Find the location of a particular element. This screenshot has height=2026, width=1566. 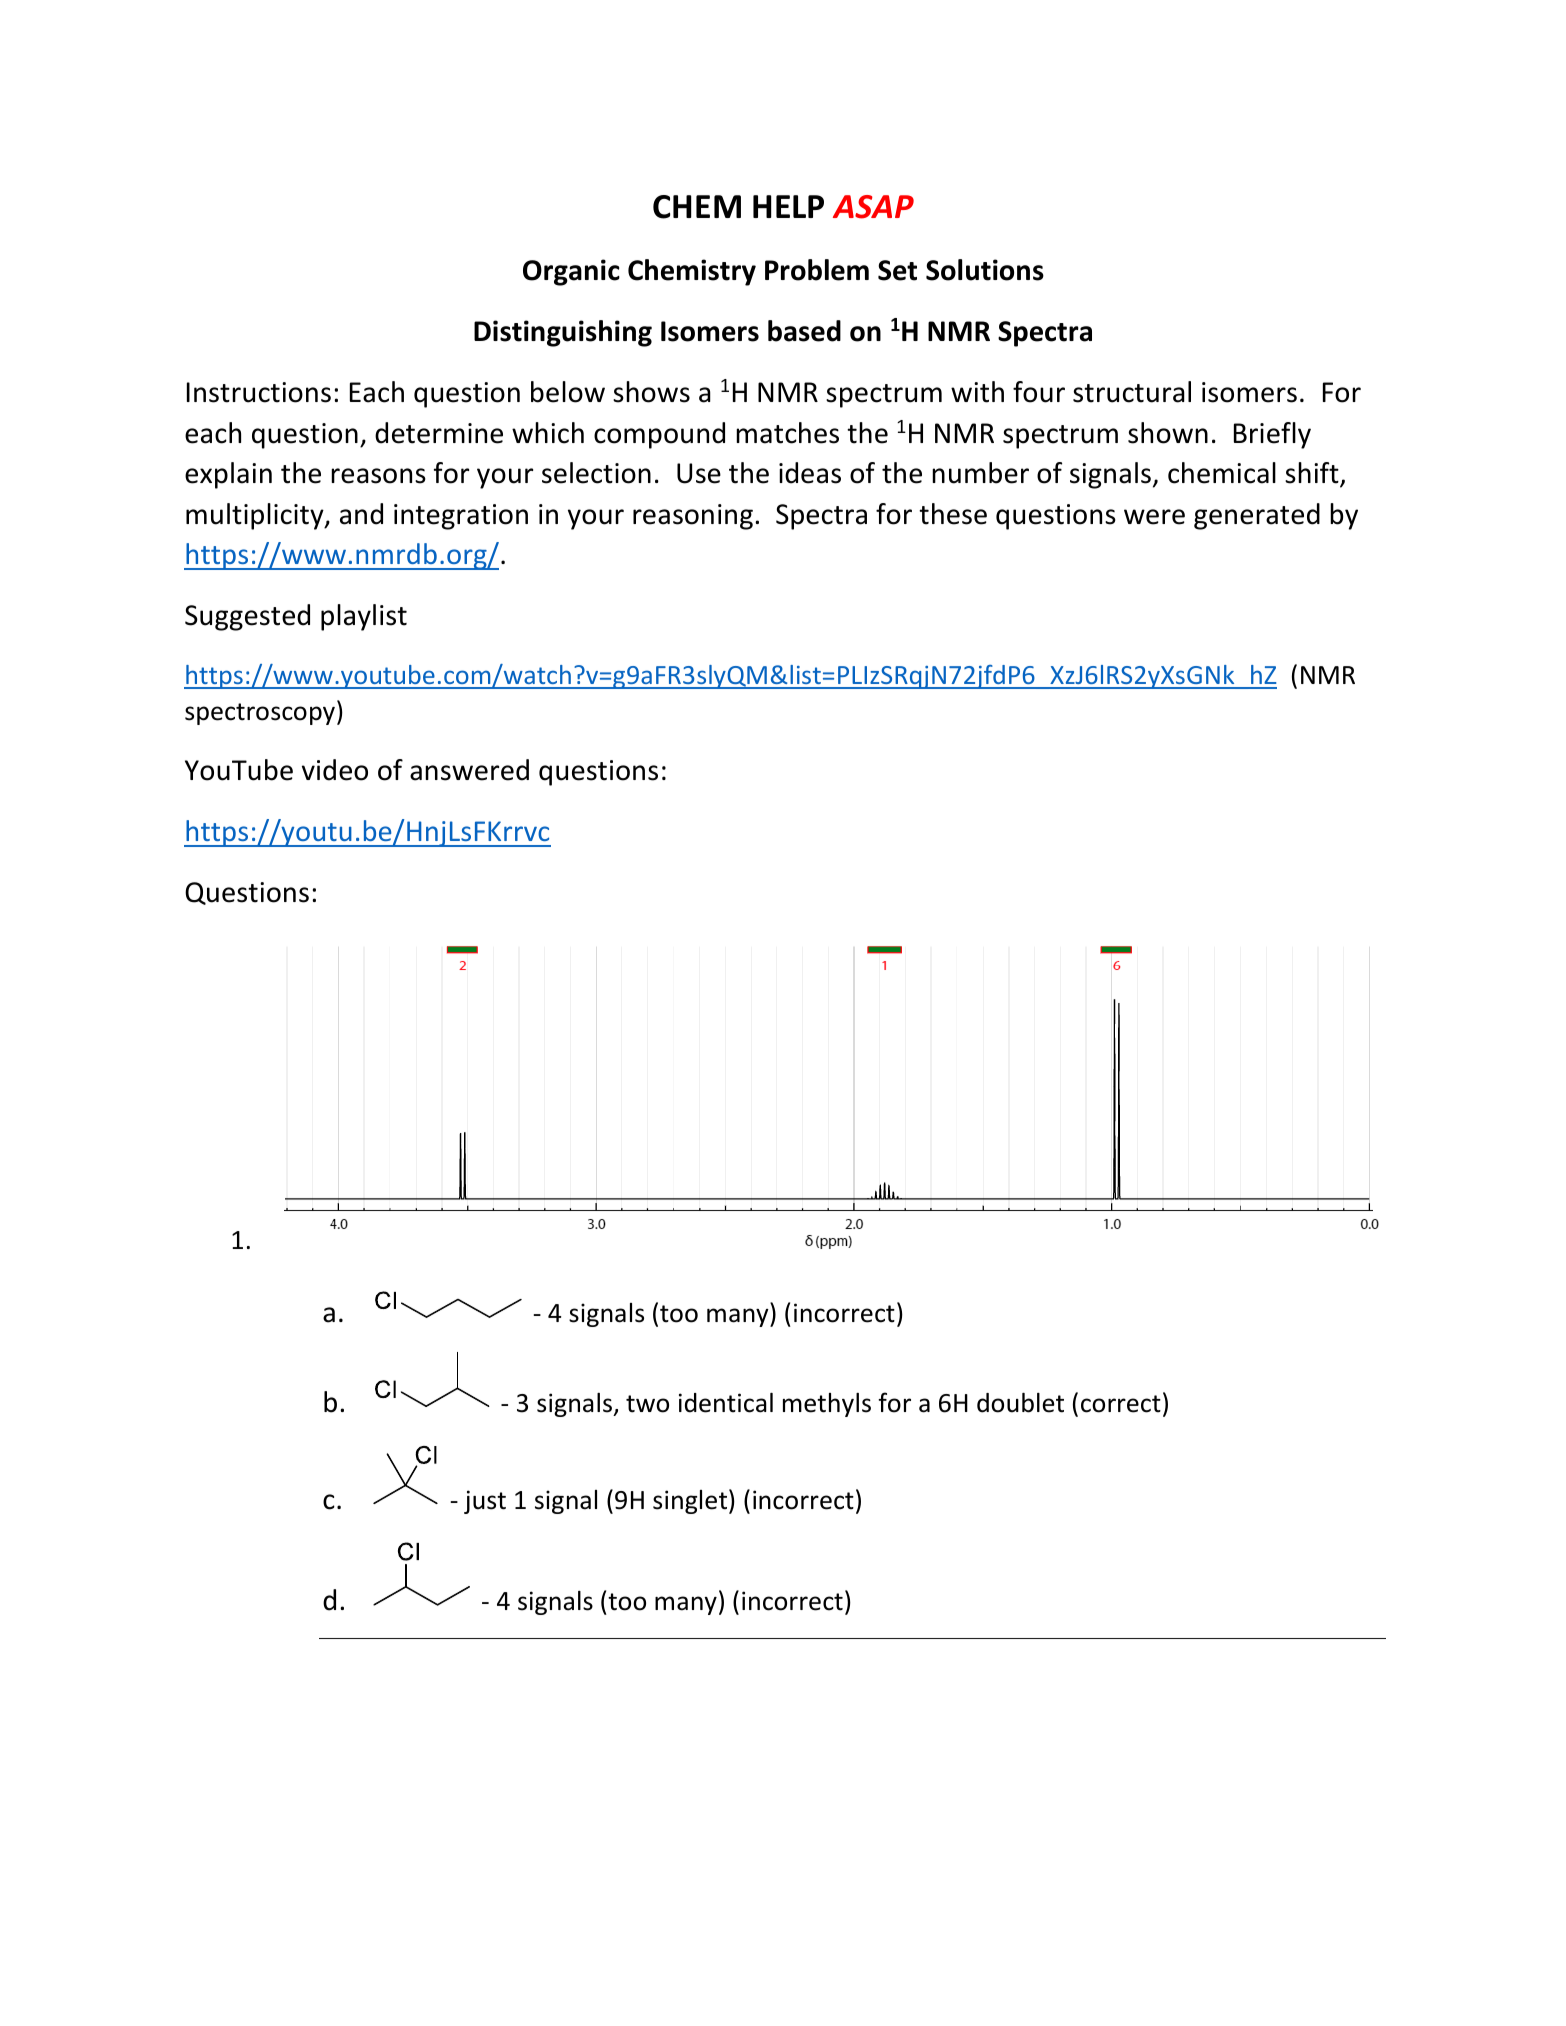

just is located at coordinates (485, 1502).
